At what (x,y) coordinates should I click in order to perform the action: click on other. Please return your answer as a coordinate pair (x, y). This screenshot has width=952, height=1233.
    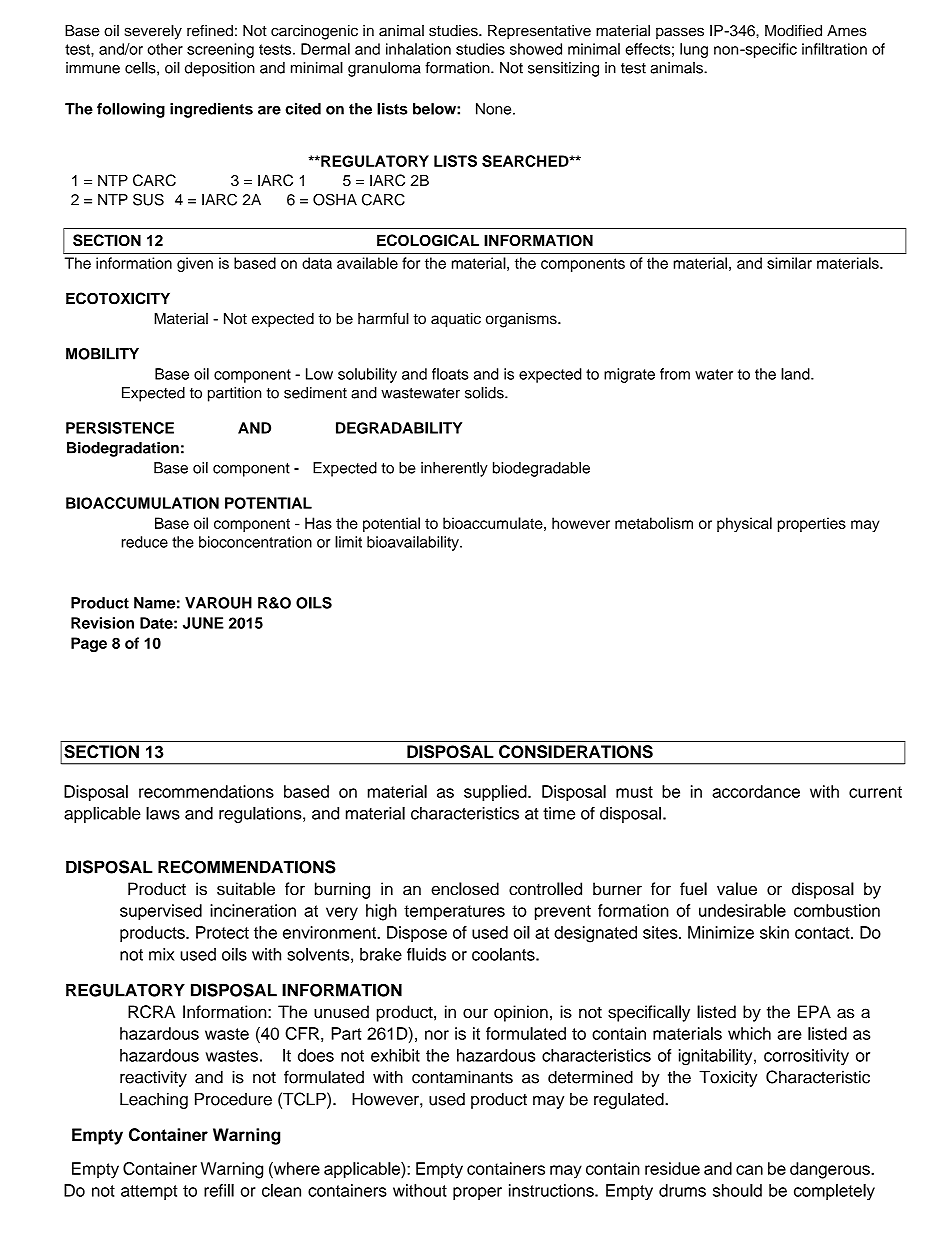
    Looking at the image, I should click on (165, 49).
